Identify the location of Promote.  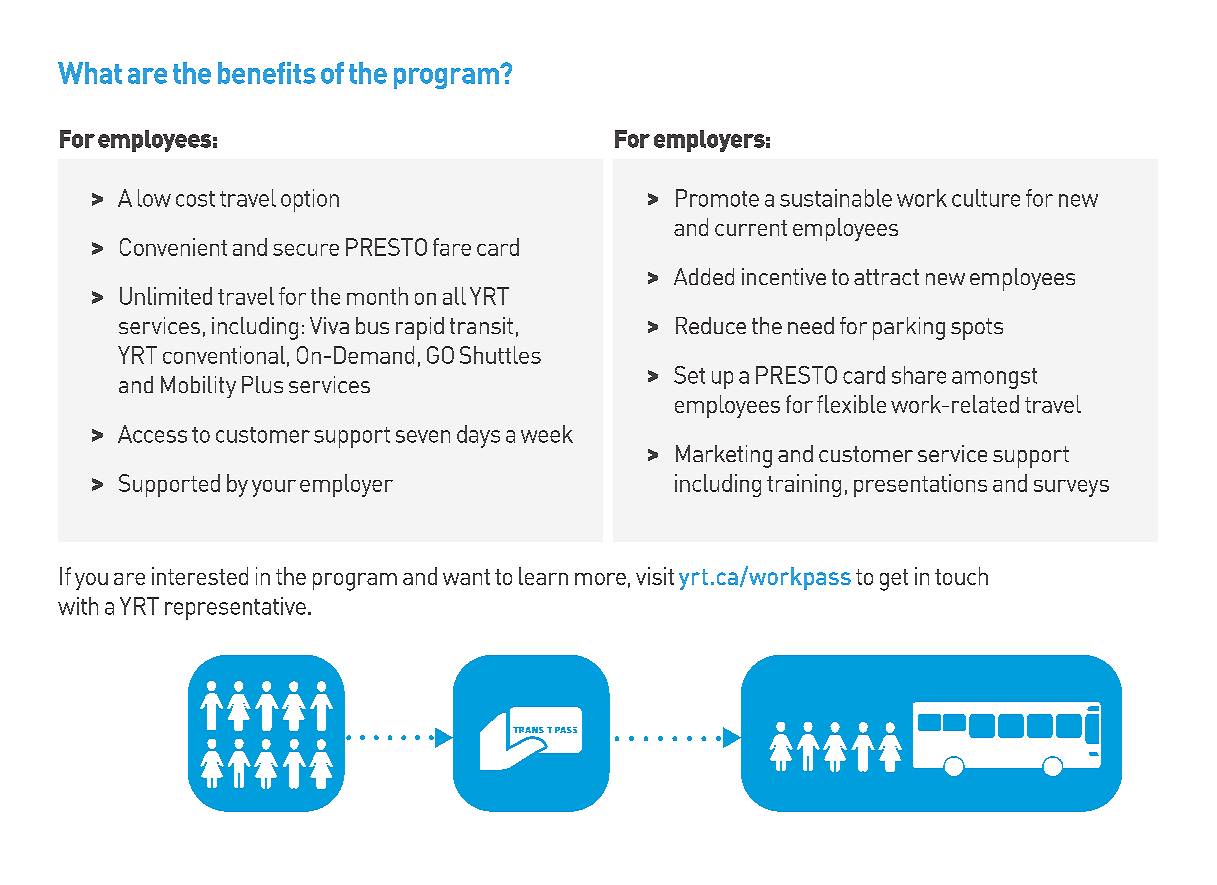
(717, 198).
